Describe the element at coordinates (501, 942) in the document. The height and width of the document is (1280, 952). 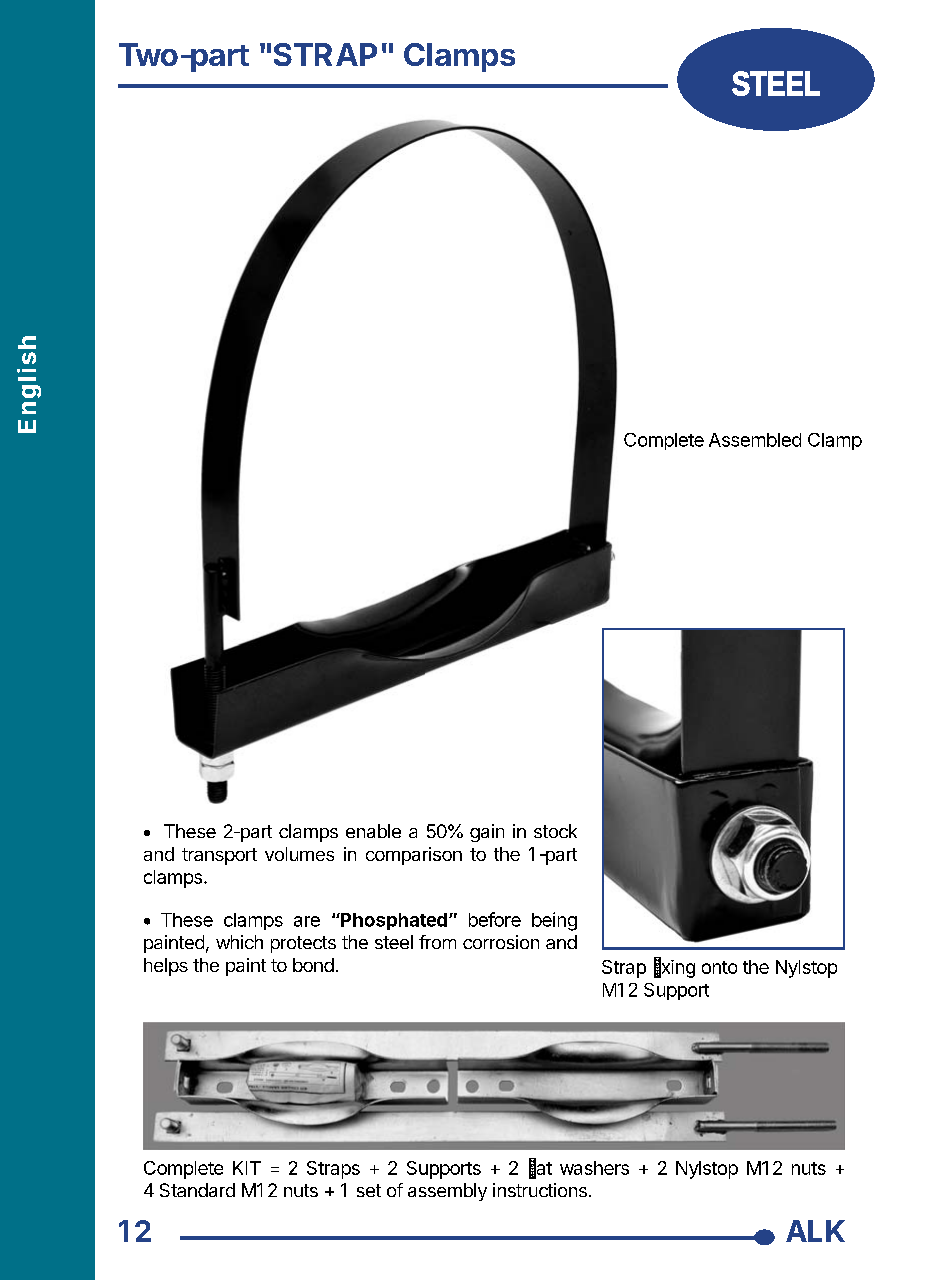
I see `corrosion` at that location.
